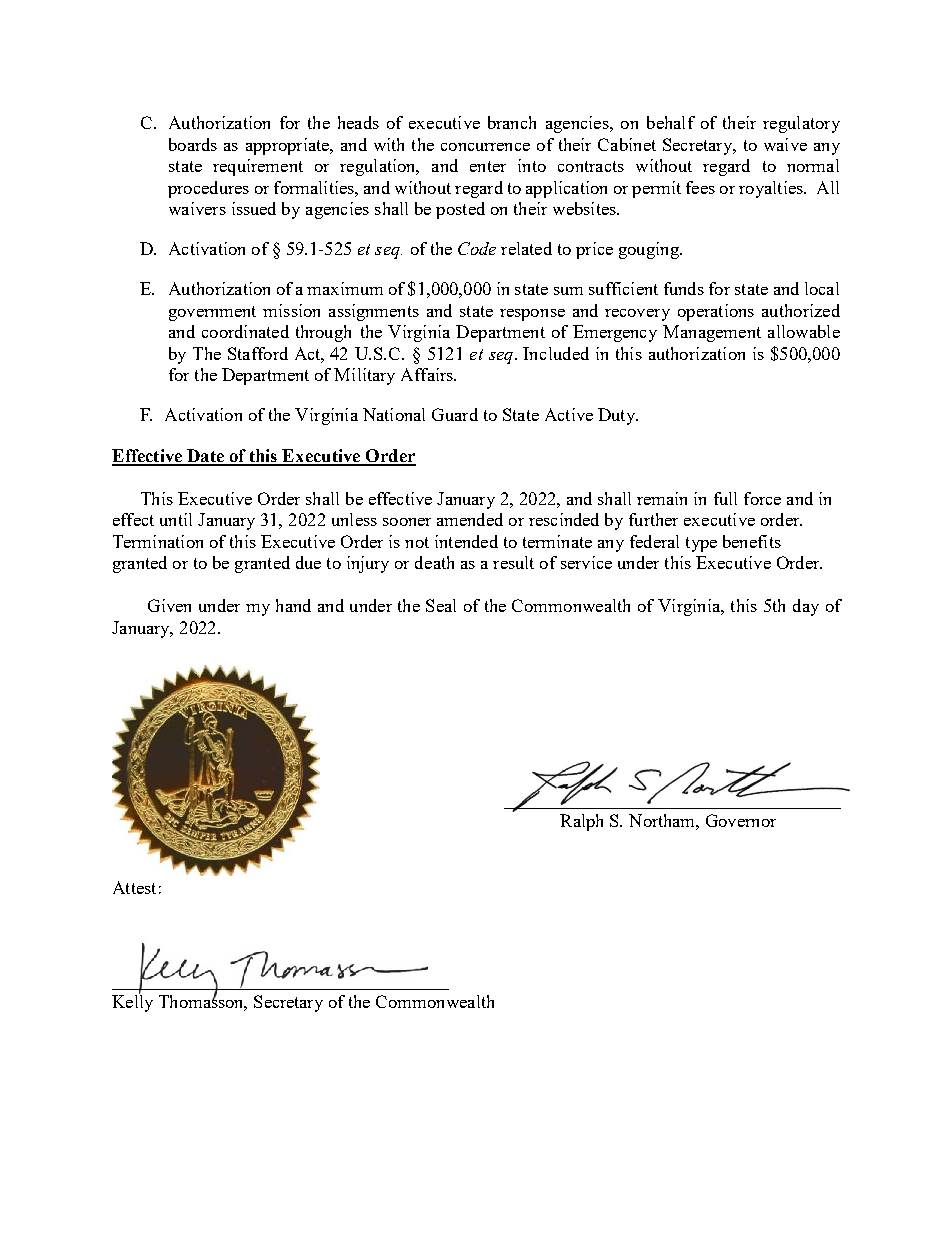 This screenshot has height=1233, width=952. Describe the element at coordinates (158, 541) in the screenshot. I see `Termination` at that location.
